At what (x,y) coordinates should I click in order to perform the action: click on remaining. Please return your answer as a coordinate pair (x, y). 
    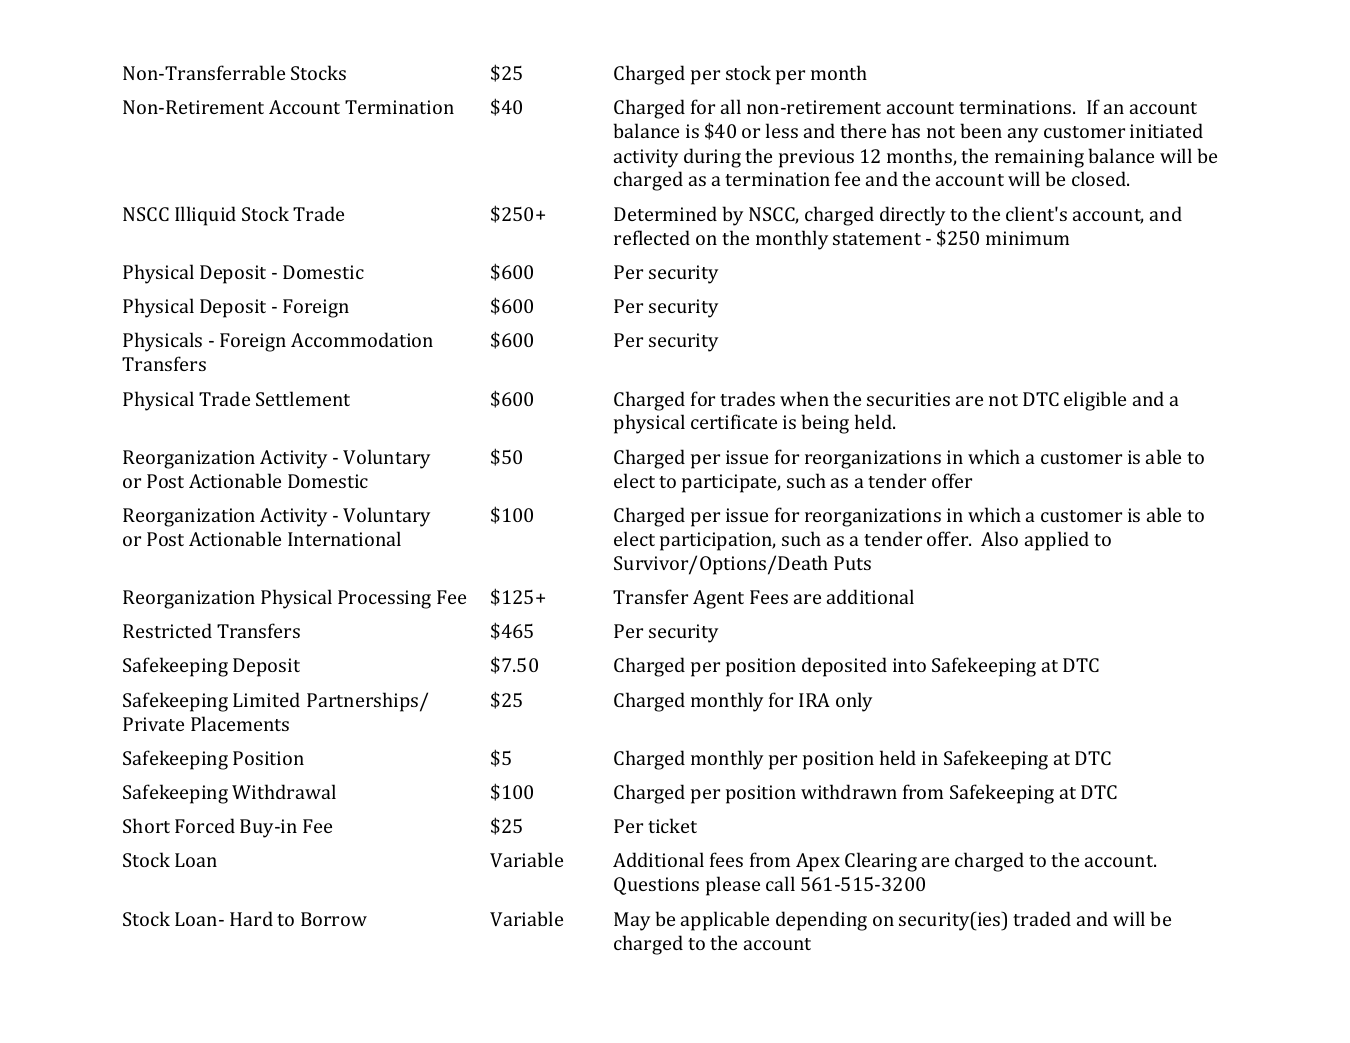
    Looking at the image, I should click on (1039, 158).
